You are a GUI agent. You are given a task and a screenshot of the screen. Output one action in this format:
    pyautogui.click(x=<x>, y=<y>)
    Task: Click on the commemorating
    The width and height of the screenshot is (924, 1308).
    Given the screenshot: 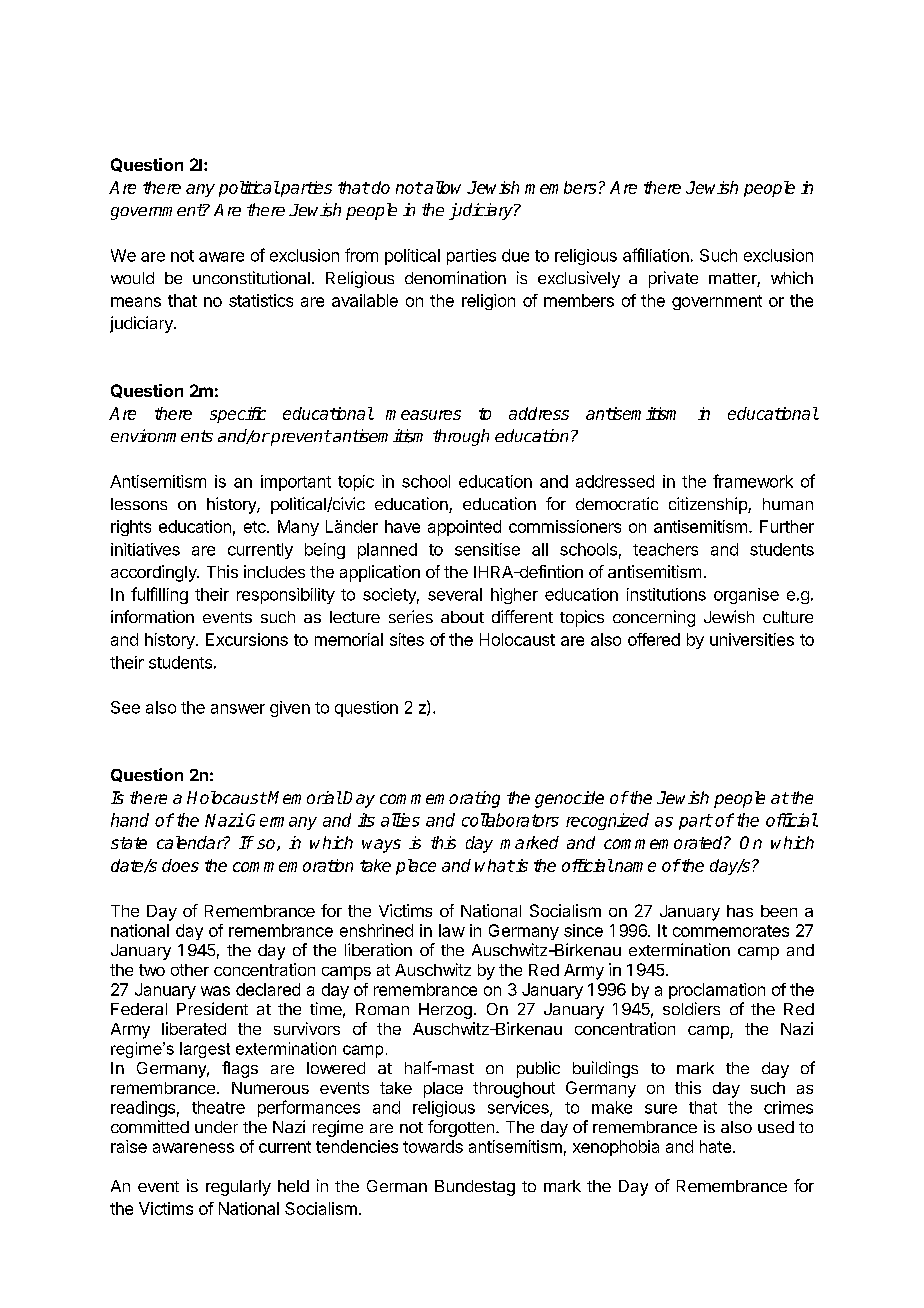 What is the action you would take?
    pyautogui.click(x=440, y=799)
